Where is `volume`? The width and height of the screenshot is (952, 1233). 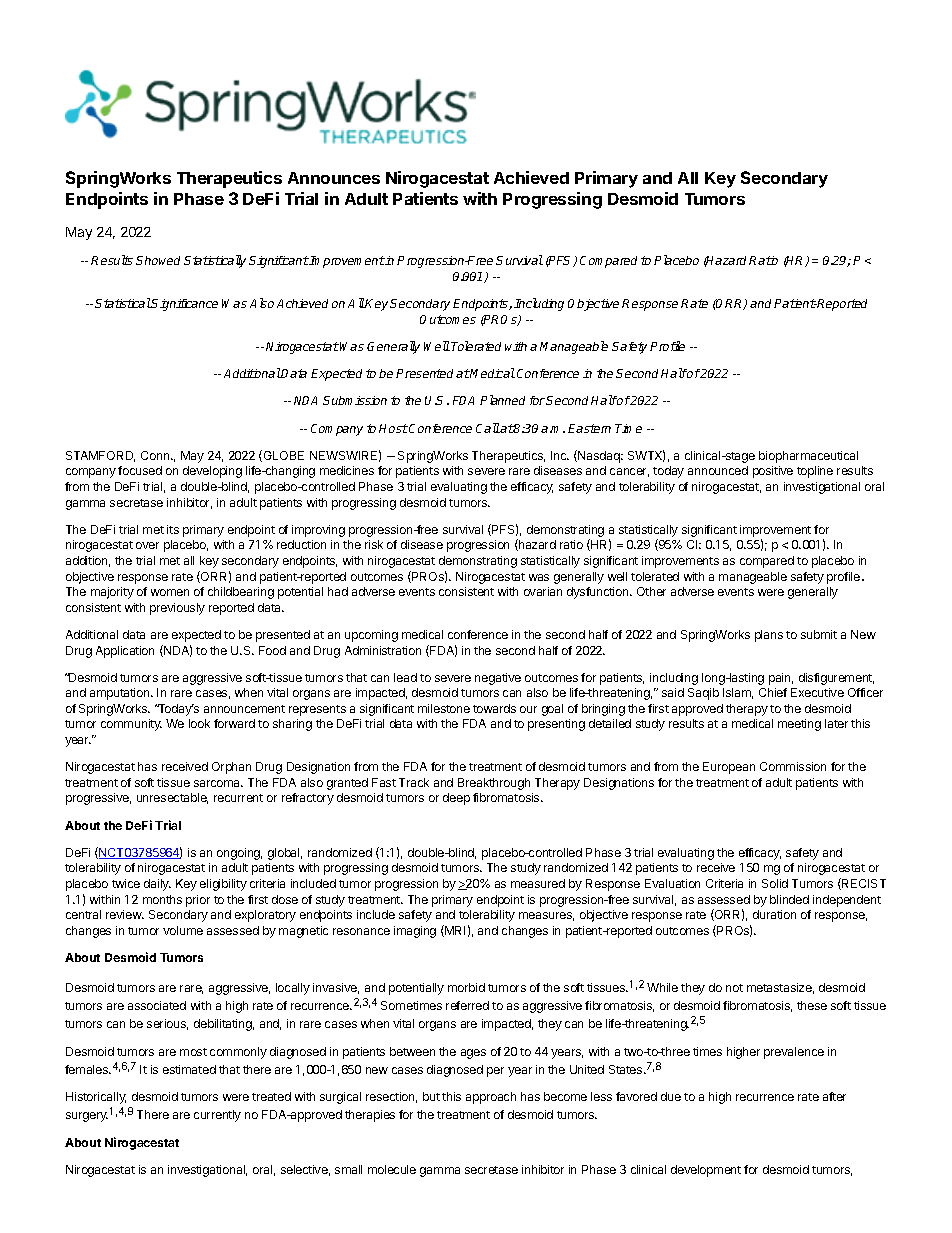 volume is located at coordinates (183, 930).
